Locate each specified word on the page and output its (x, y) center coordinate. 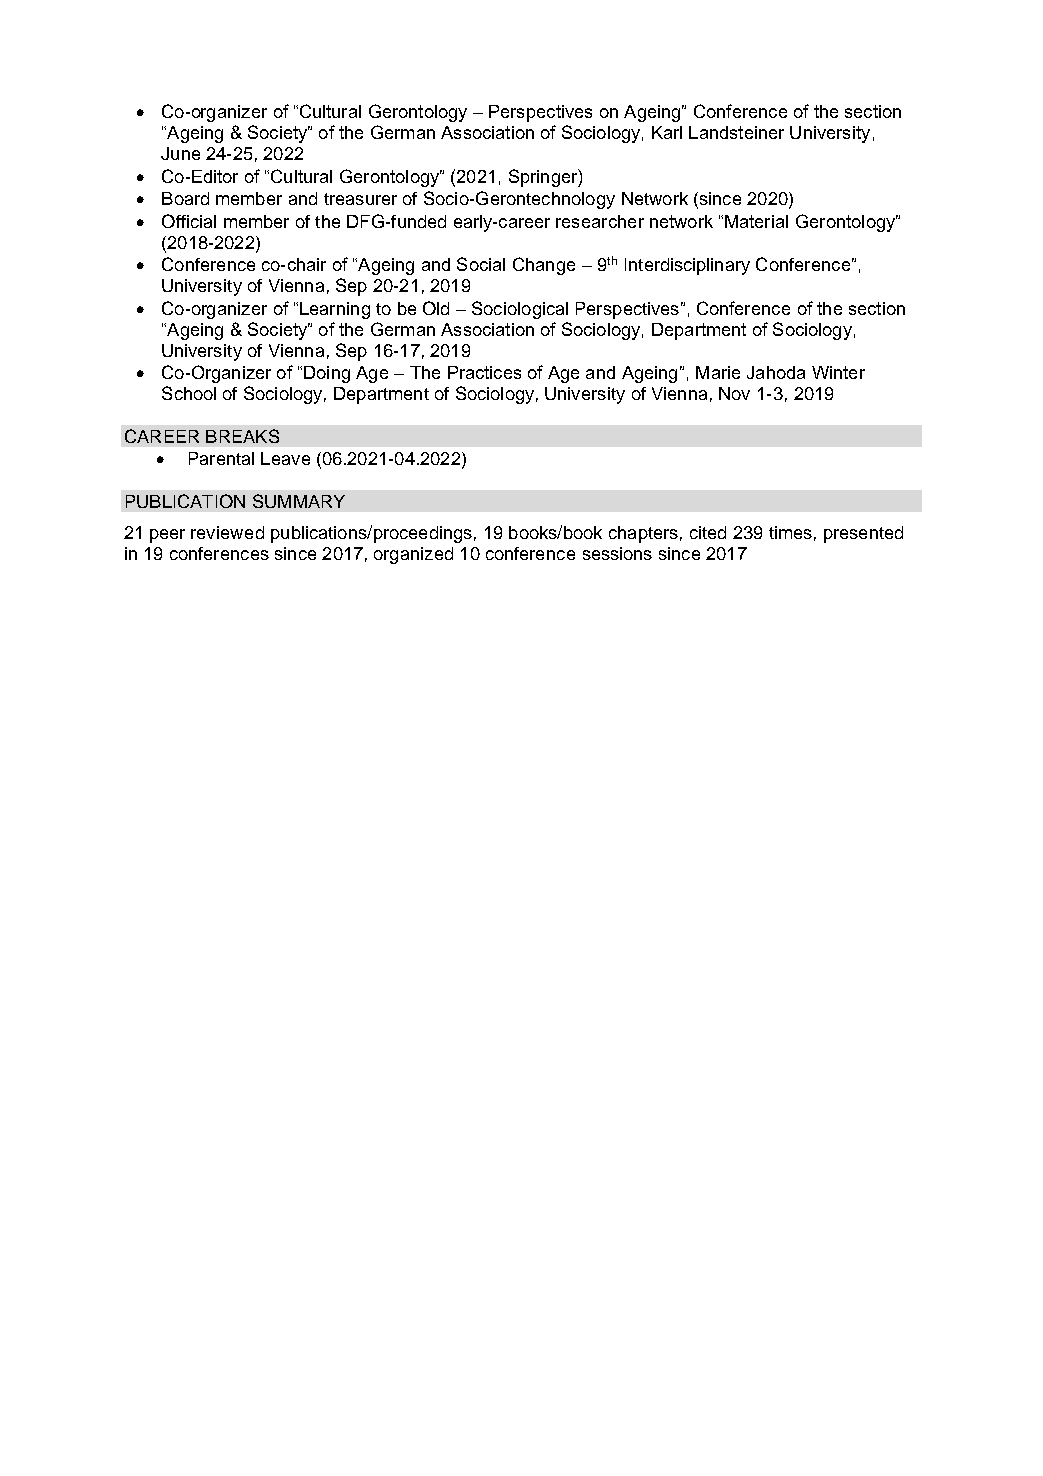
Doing (327, 374)
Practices (484, 372)
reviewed (227, 532)
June (180, 153)
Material (756, 221)
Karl (667, 132)
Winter (838, 372)
